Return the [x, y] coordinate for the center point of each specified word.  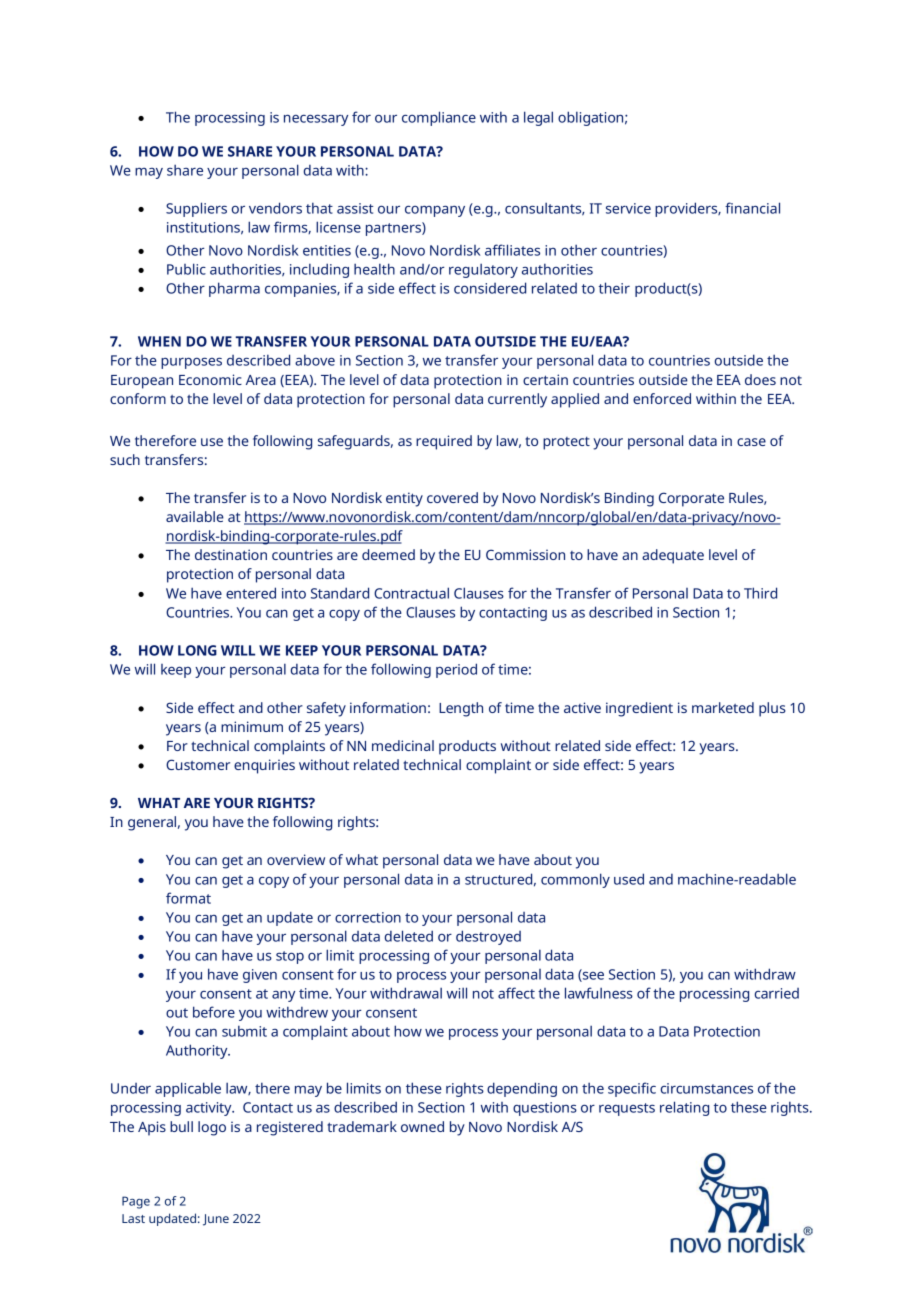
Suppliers [196, 209]
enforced [662, 398]
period [456, 670]
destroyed [488, 937]
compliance [439, 118]
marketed [723, 707]
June [216, 1220]
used [629, 879]
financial [752, 208]
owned [422, 1126]
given [260, 976]
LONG [197, 650]
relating [684, 1108]
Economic [210, 379]
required [444, 442]
